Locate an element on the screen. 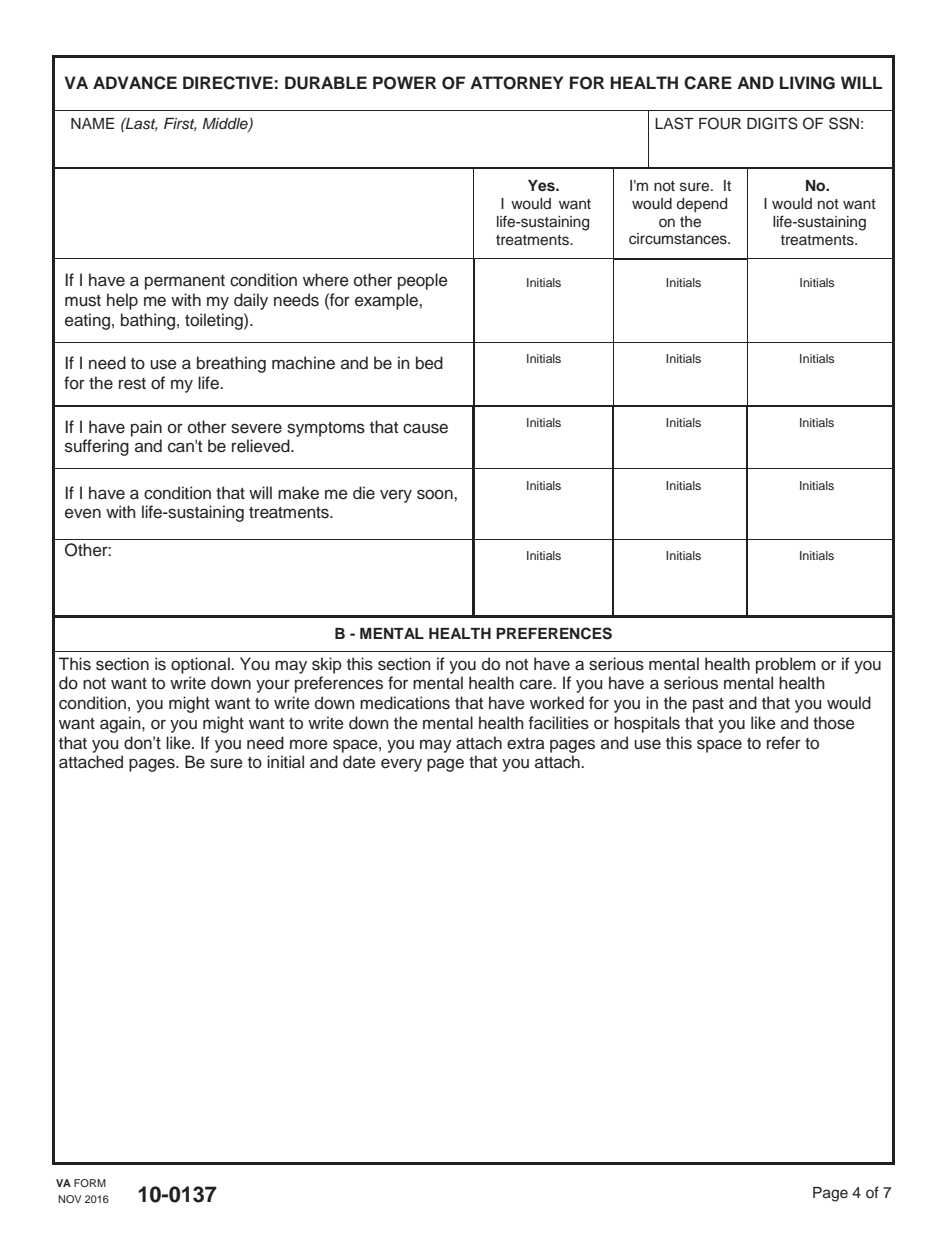 The width and height of the screenshot is (952, 1233). optional is located at coordinates (201, 665).
